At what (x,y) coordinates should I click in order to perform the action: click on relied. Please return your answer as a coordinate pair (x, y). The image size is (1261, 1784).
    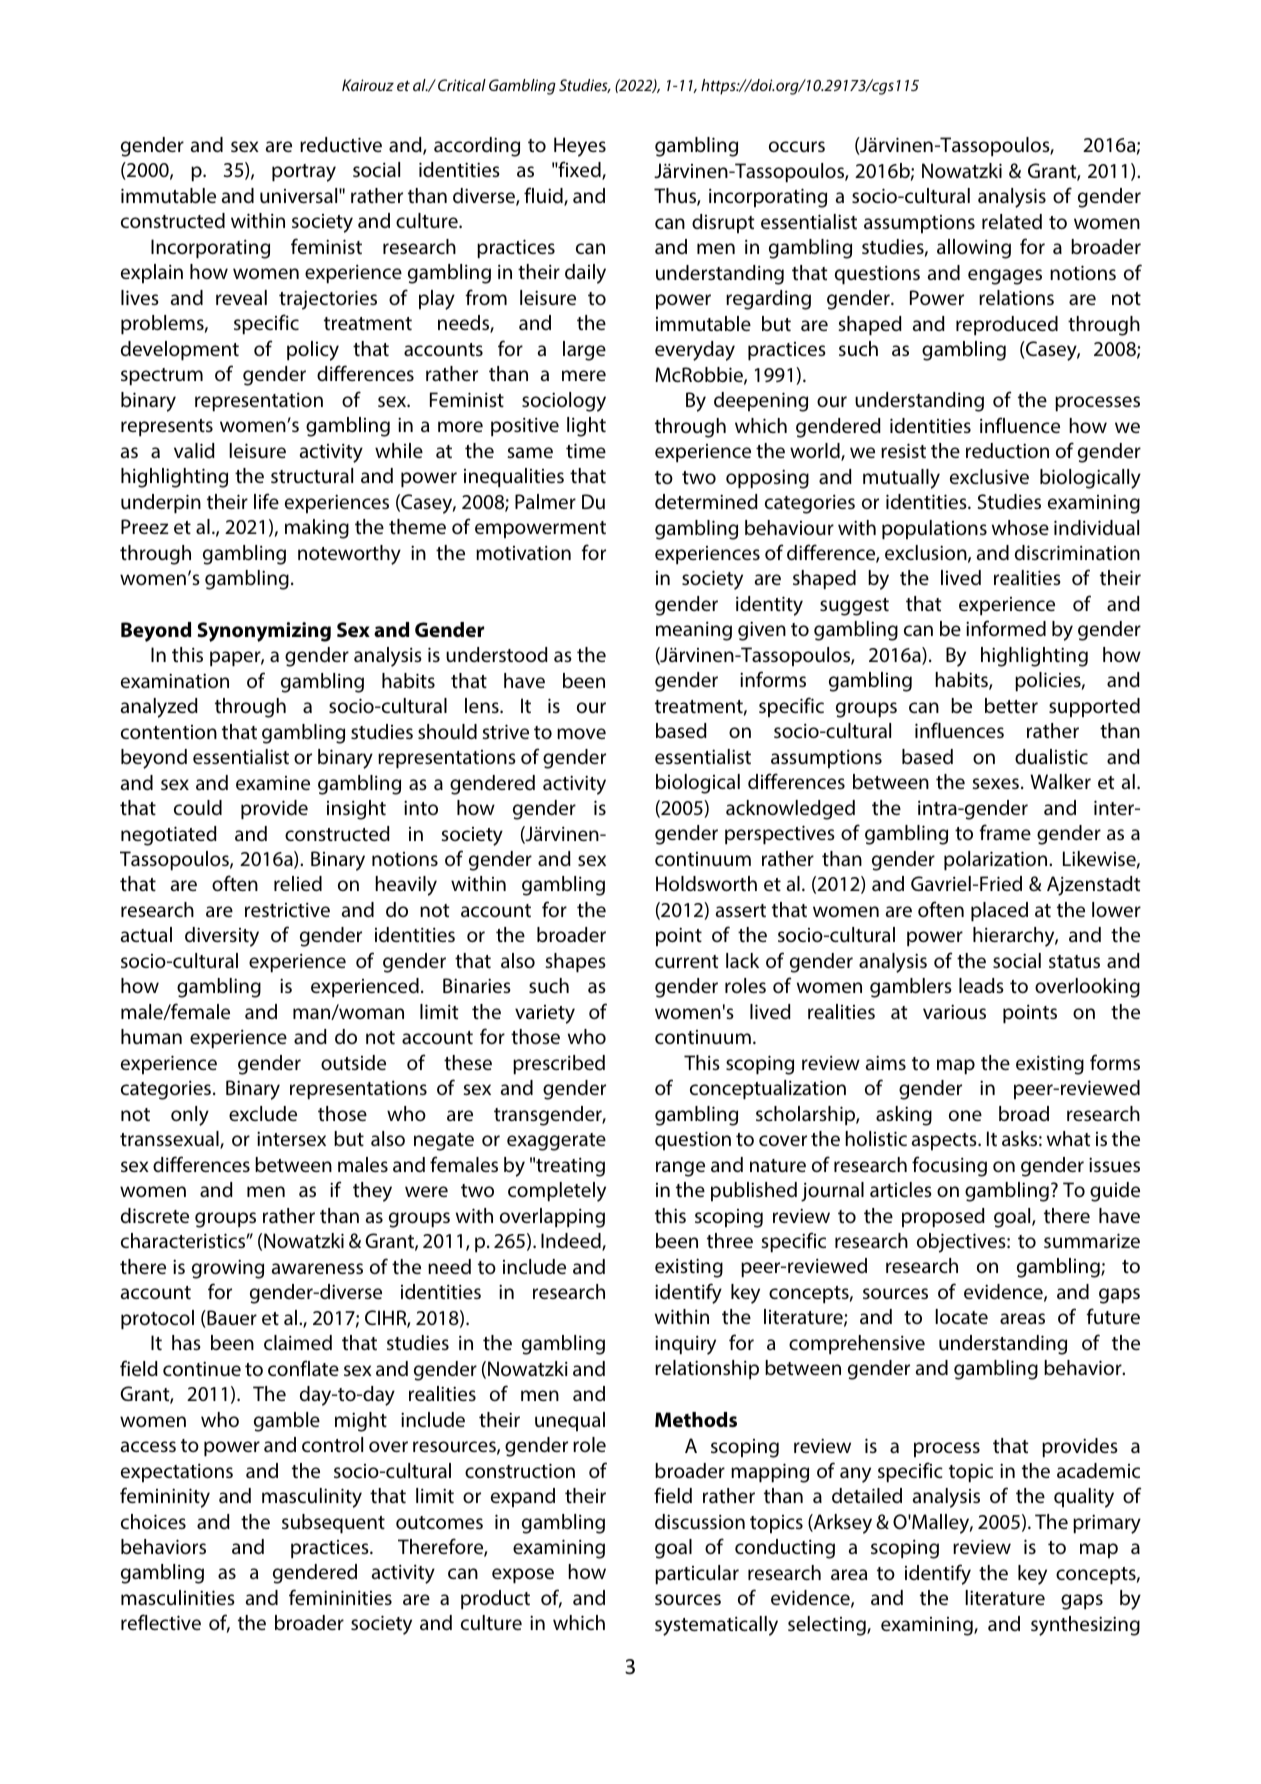
    Looking at the image, I should click on (298, 883).
